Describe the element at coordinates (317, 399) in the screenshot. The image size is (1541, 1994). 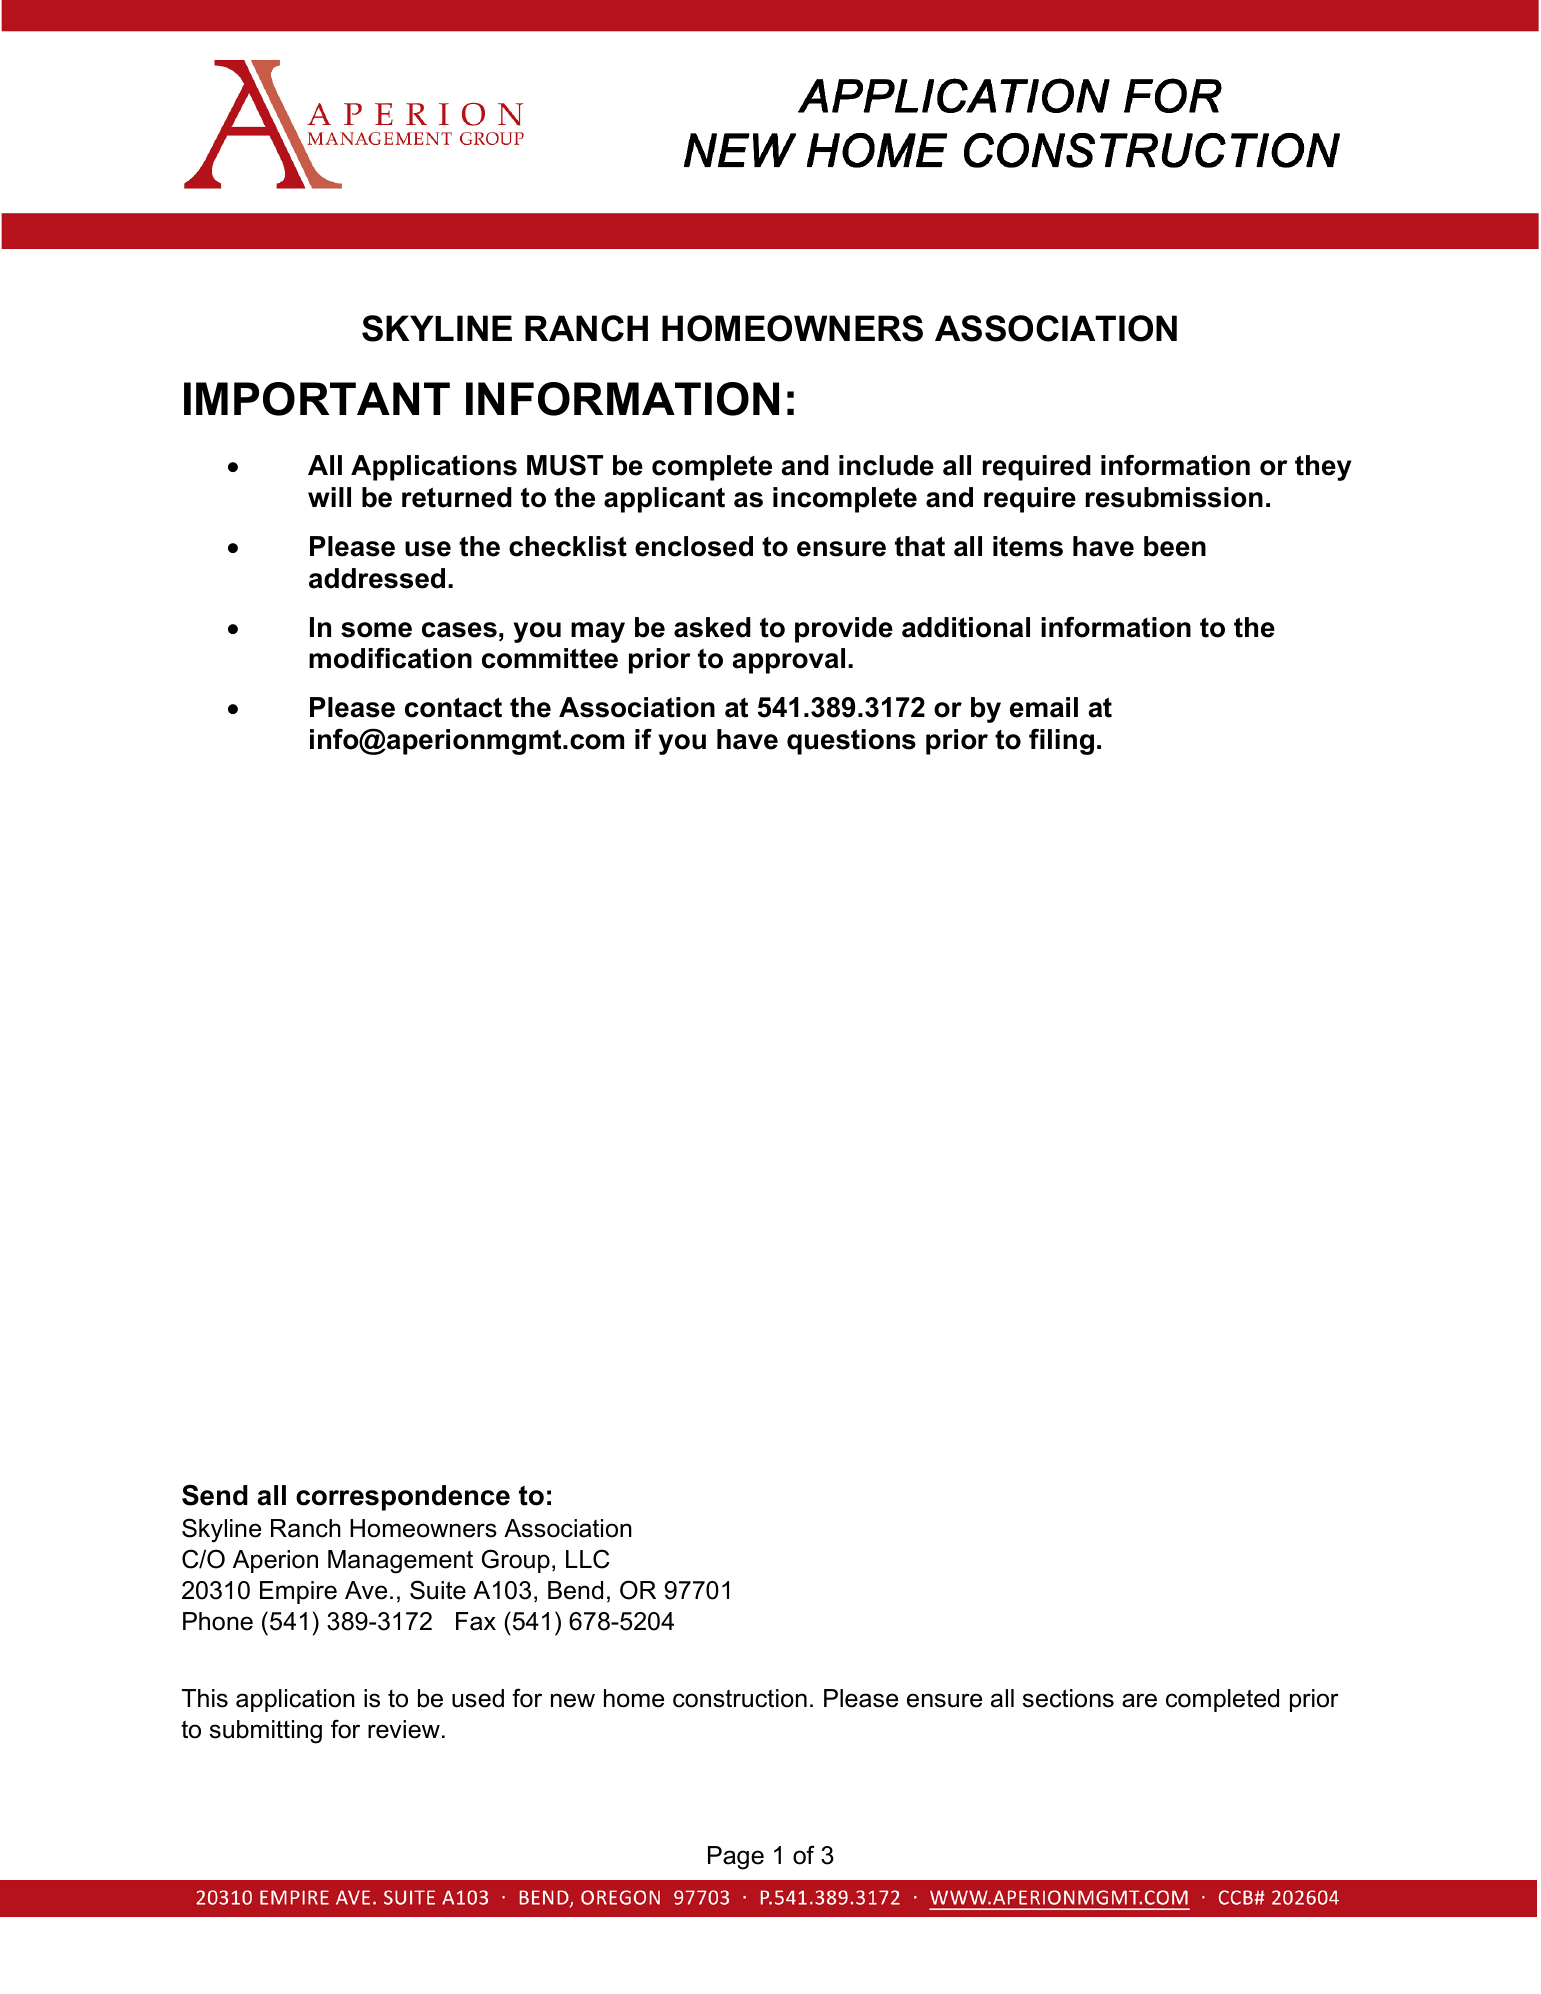
I see `IMPORTANT` at that location.
